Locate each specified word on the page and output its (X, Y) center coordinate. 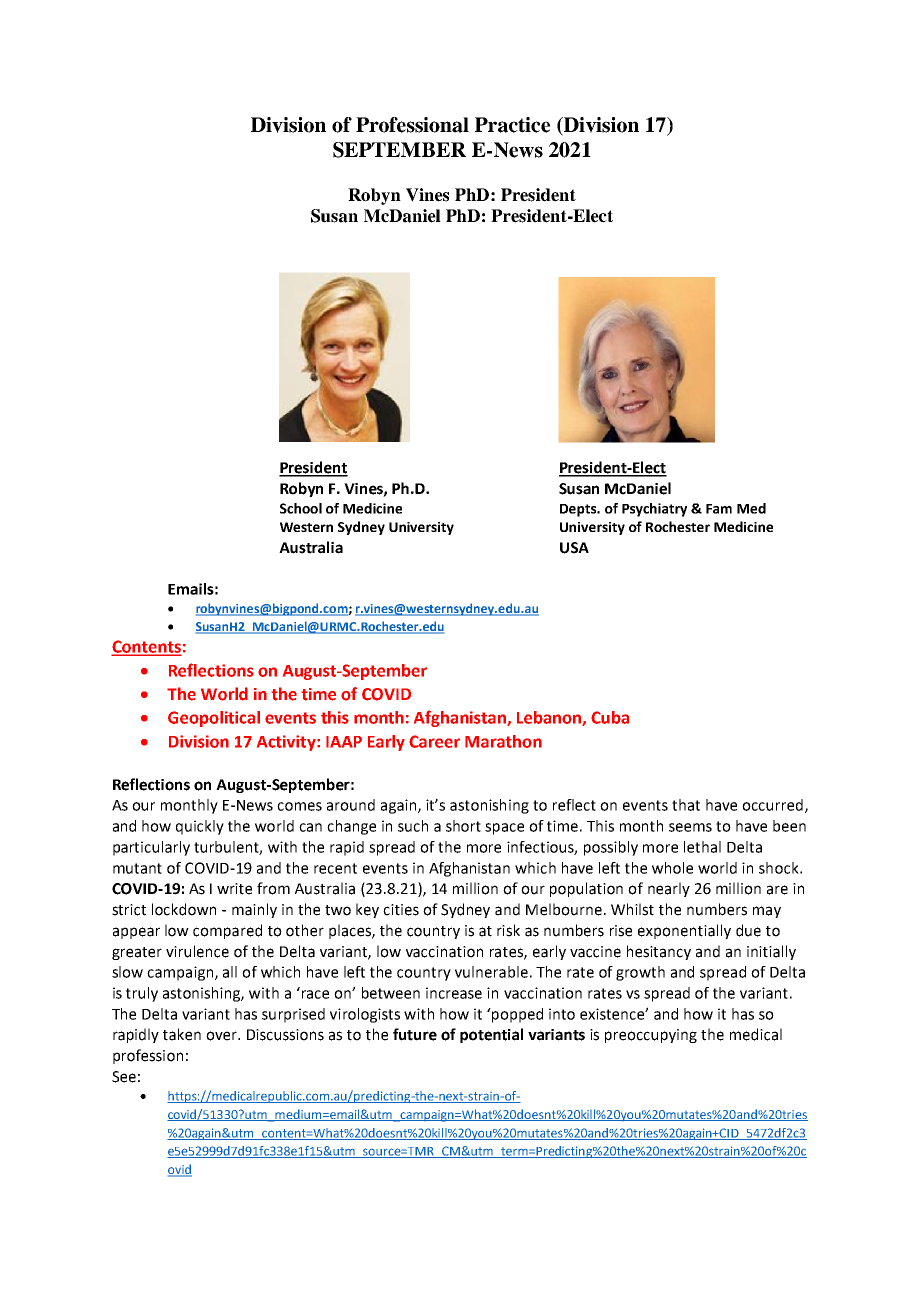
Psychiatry (654, 510)
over (222, 1036)
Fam (719, 509)
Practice (512, 125)
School (301, 508)
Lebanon (550, 718)
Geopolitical (214, 719)
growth (640, 973)
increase (454, 993)
